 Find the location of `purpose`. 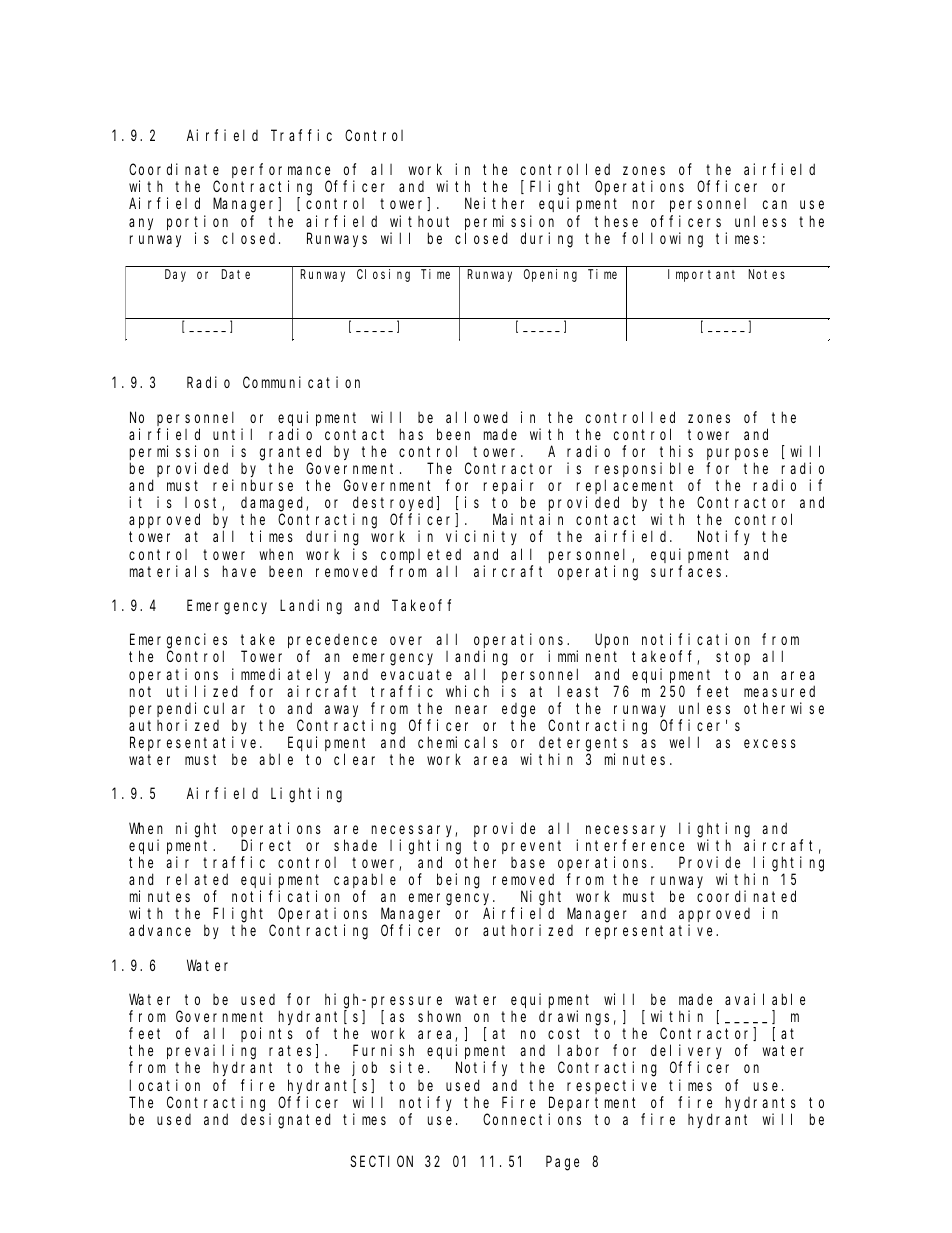

purpose is located at coordinates (737, 454).
